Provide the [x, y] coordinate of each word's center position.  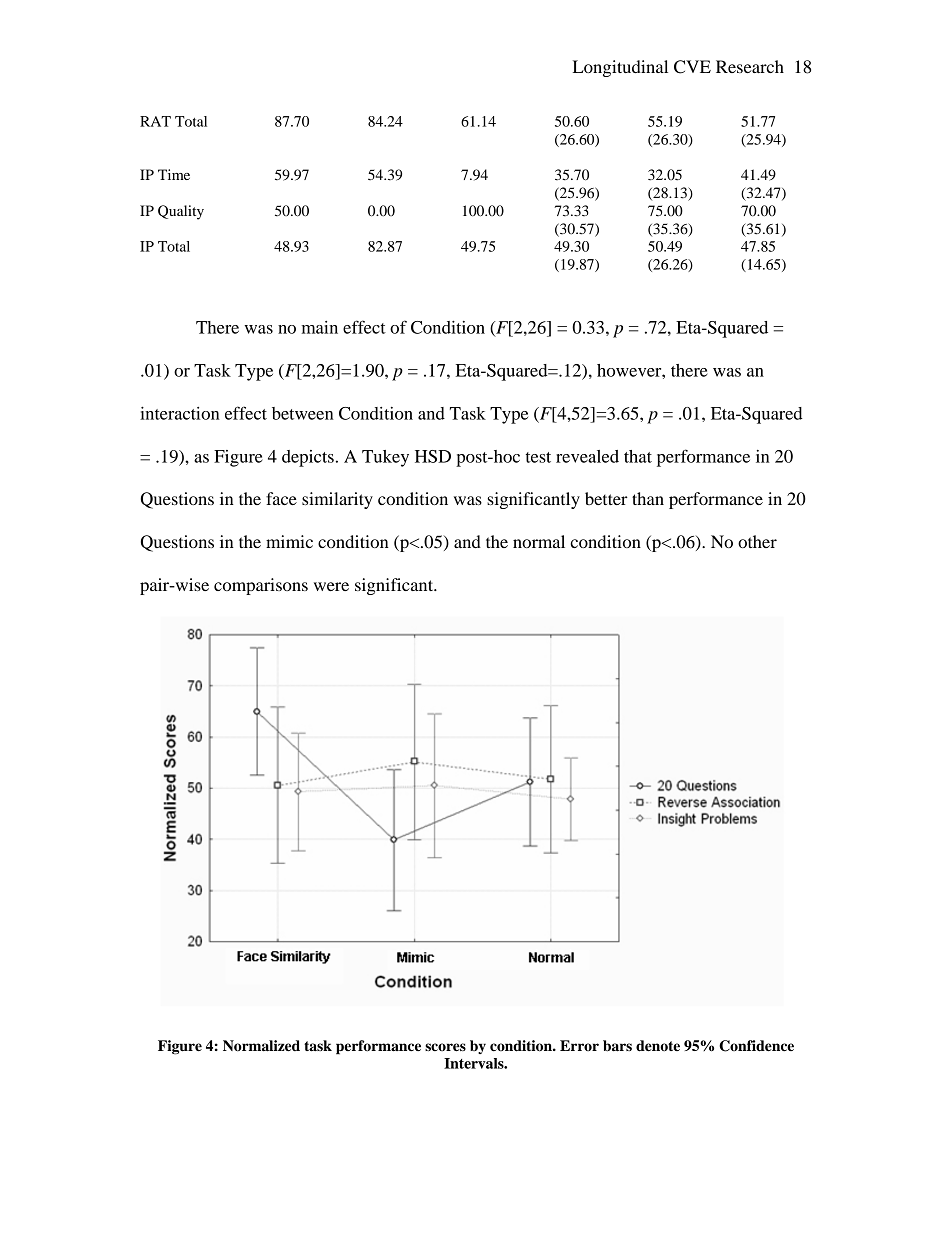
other [757, 541]
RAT [155, 121]
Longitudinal [620, 68]
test [538, 457]
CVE [692, 67]
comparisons [261, 586]
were [331, 586]
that [638, 456]
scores [445, 1047]
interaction [180, 413]
